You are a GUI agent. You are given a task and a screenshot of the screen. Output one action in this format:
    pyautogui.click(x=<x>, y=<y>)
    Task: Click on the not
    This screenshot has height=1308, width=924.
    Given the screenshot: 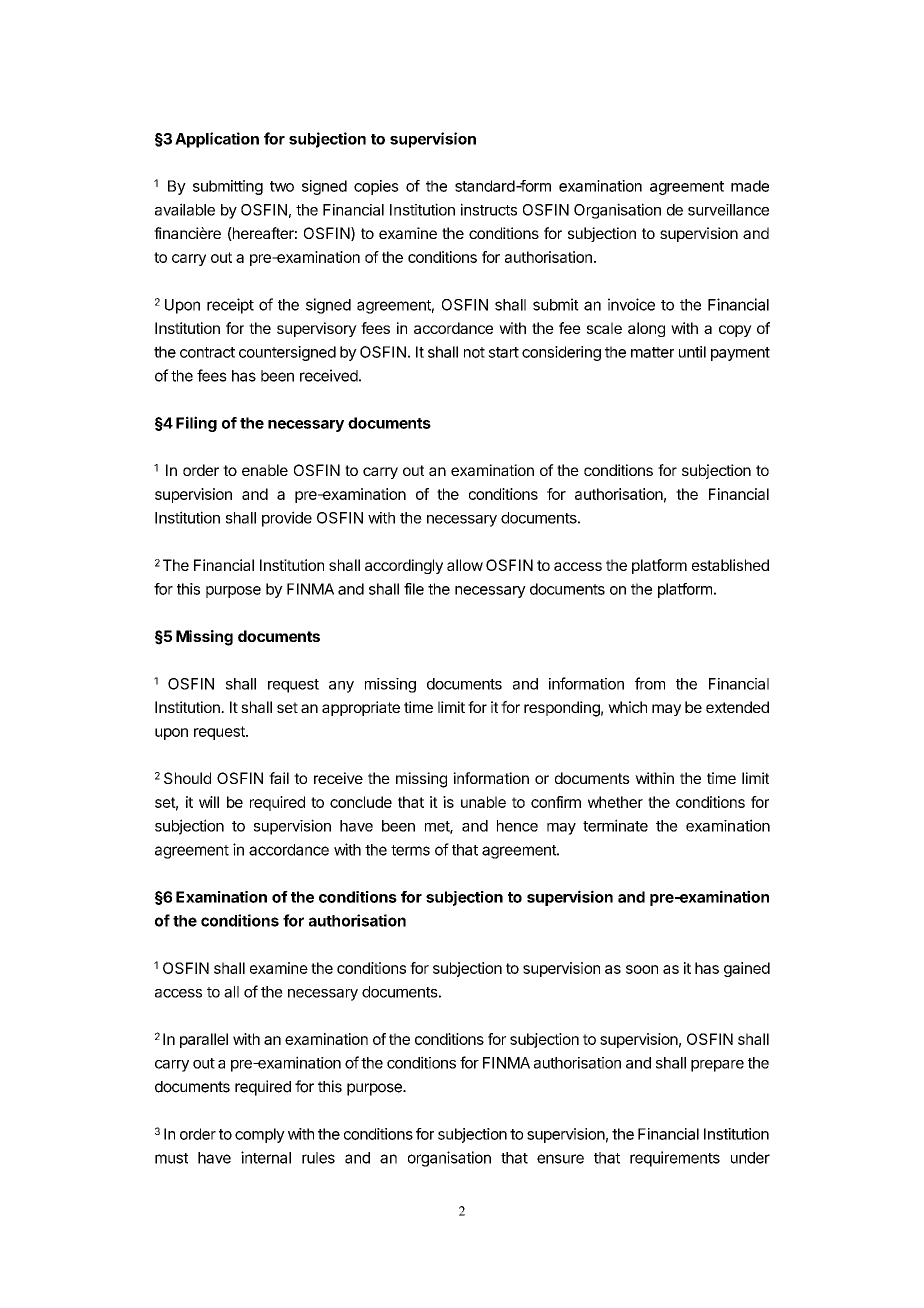 What is the action you would take?
    pyautogui.click(x=474, y=352)
